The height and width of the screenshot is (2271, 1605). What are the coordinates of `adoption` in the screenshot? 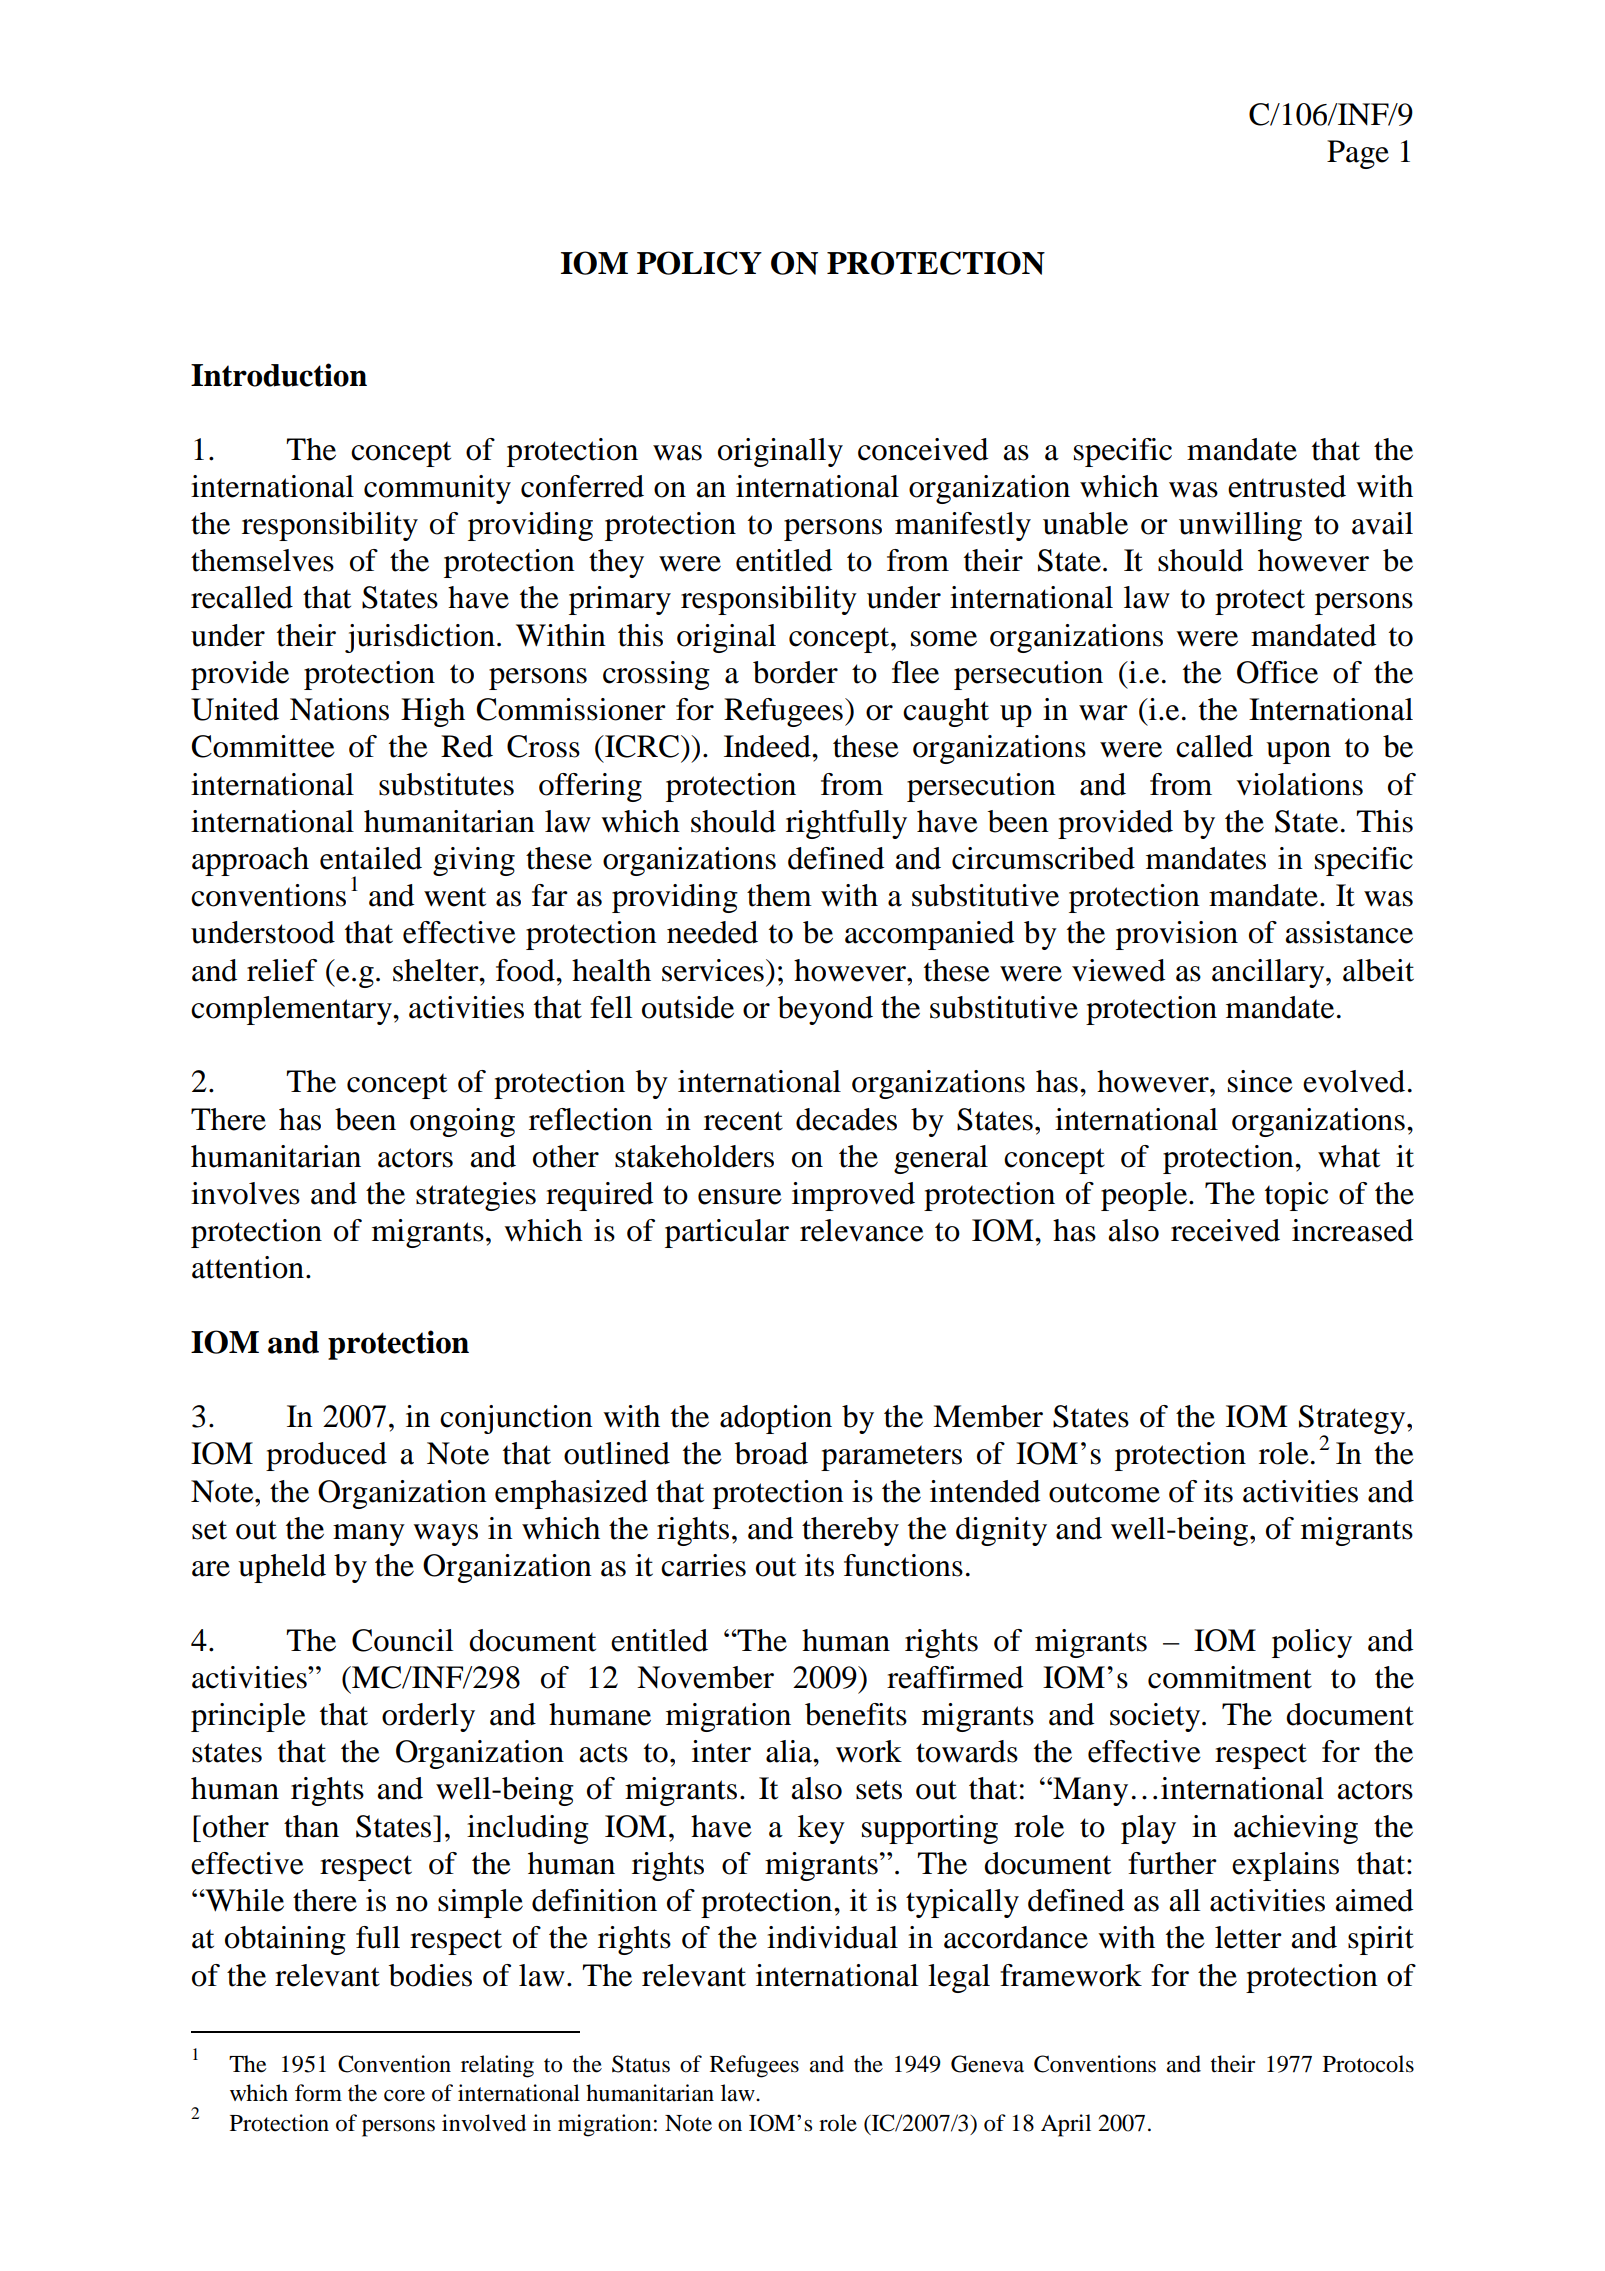 It's located at (776, 1419).
